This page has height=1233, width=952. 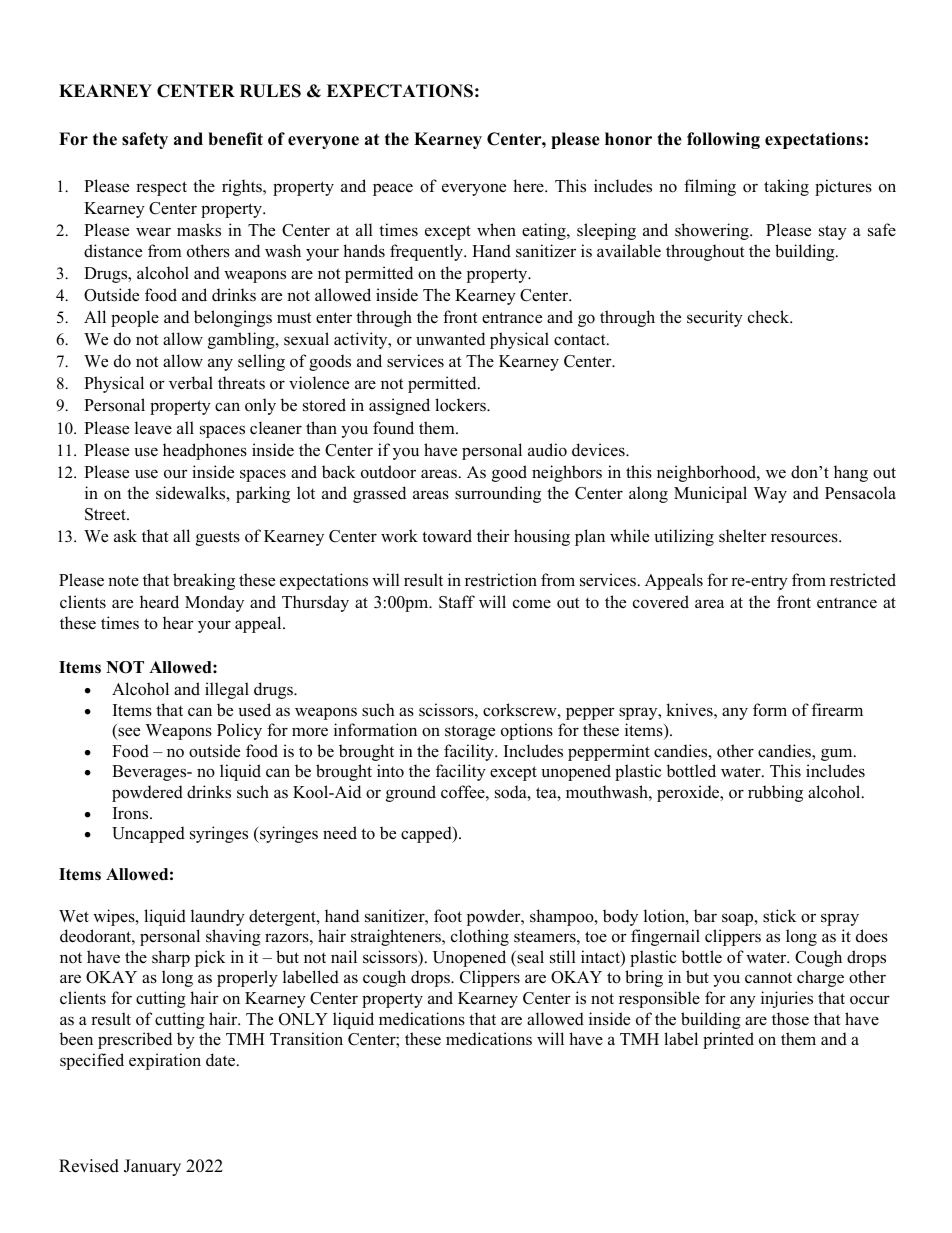 I want to click on restricted, so click(x=863, y=580).
